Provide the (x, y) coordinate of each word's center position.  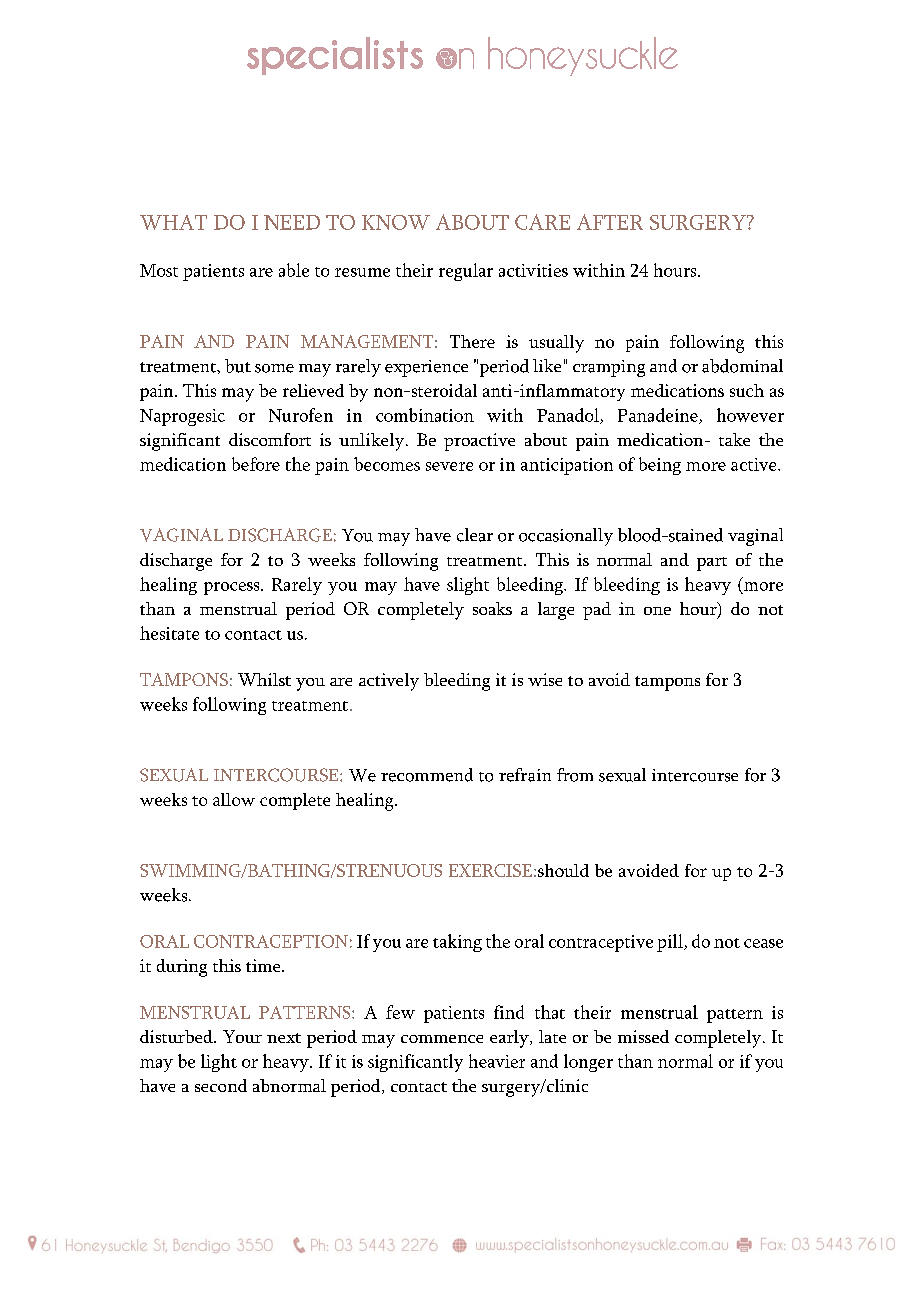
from (575, 775)
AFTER (610, 222)
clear (475, 535)
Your (242, 1036)
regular (466, 272)
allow (234, 799)
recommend (427, 775)
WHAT (173, 222)
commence (442, 1039)
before (256, 464)
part (712, 564)
